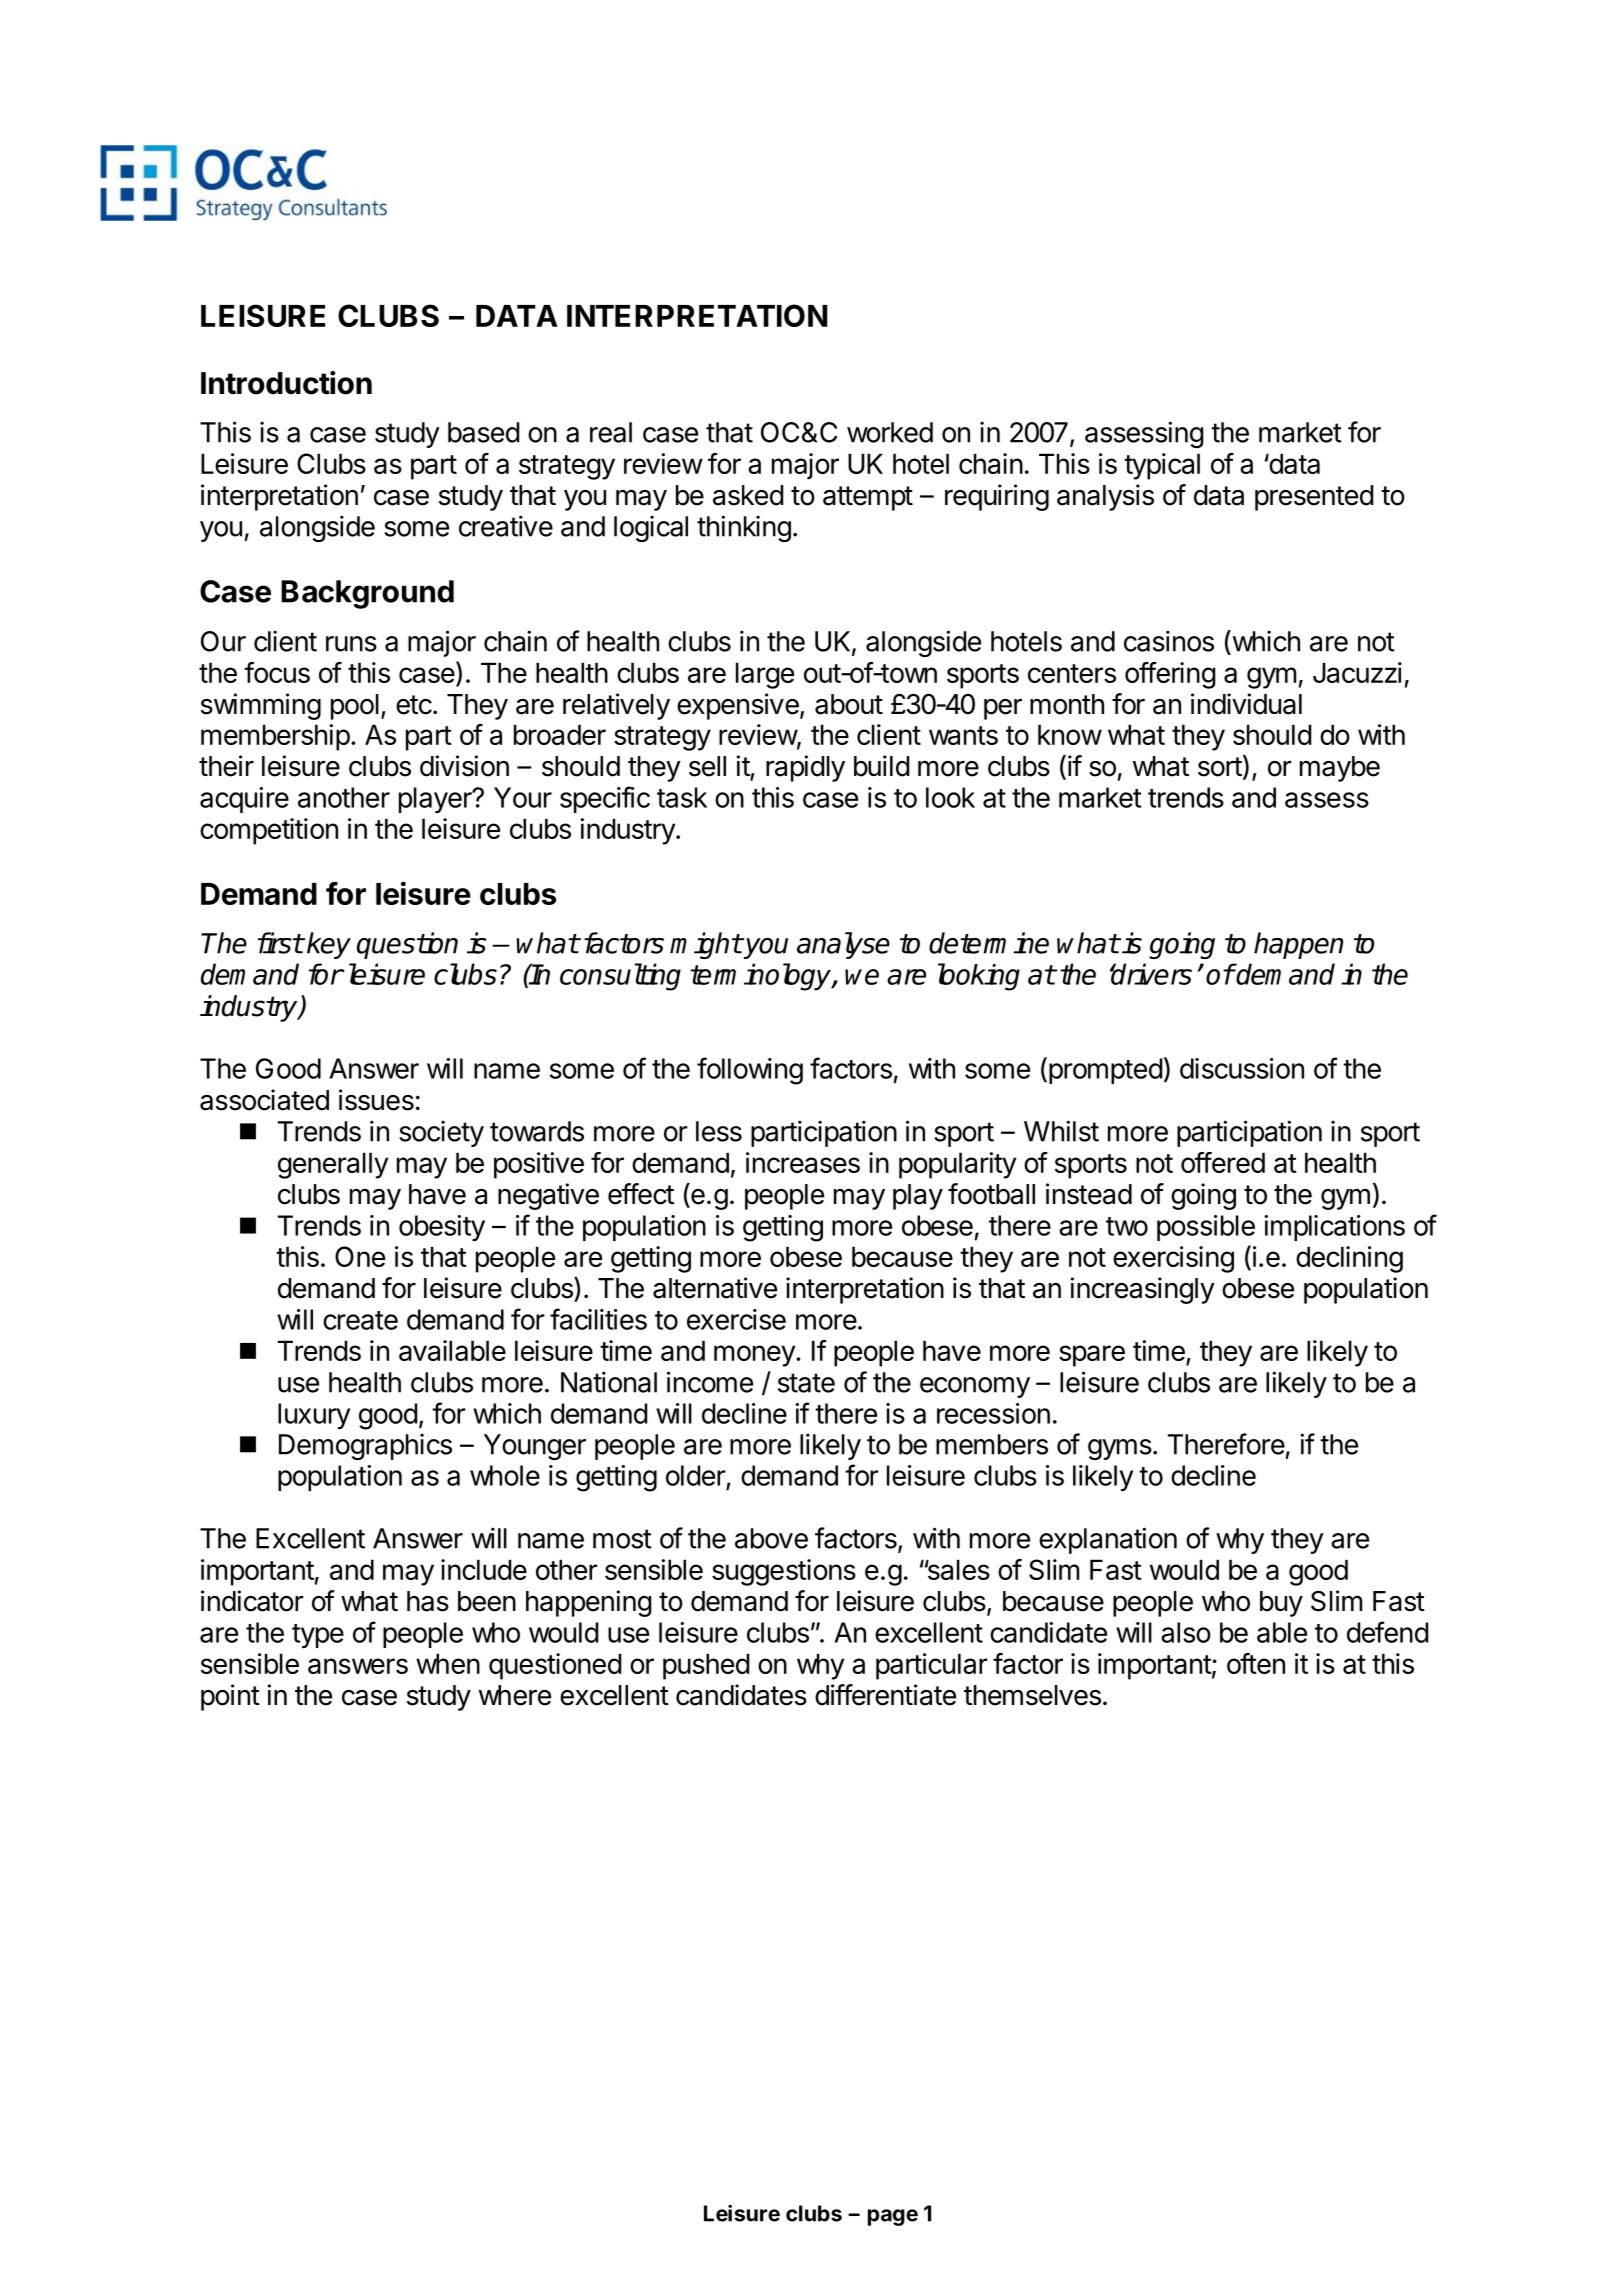  I want to click on often, so click(1256, 1663).
